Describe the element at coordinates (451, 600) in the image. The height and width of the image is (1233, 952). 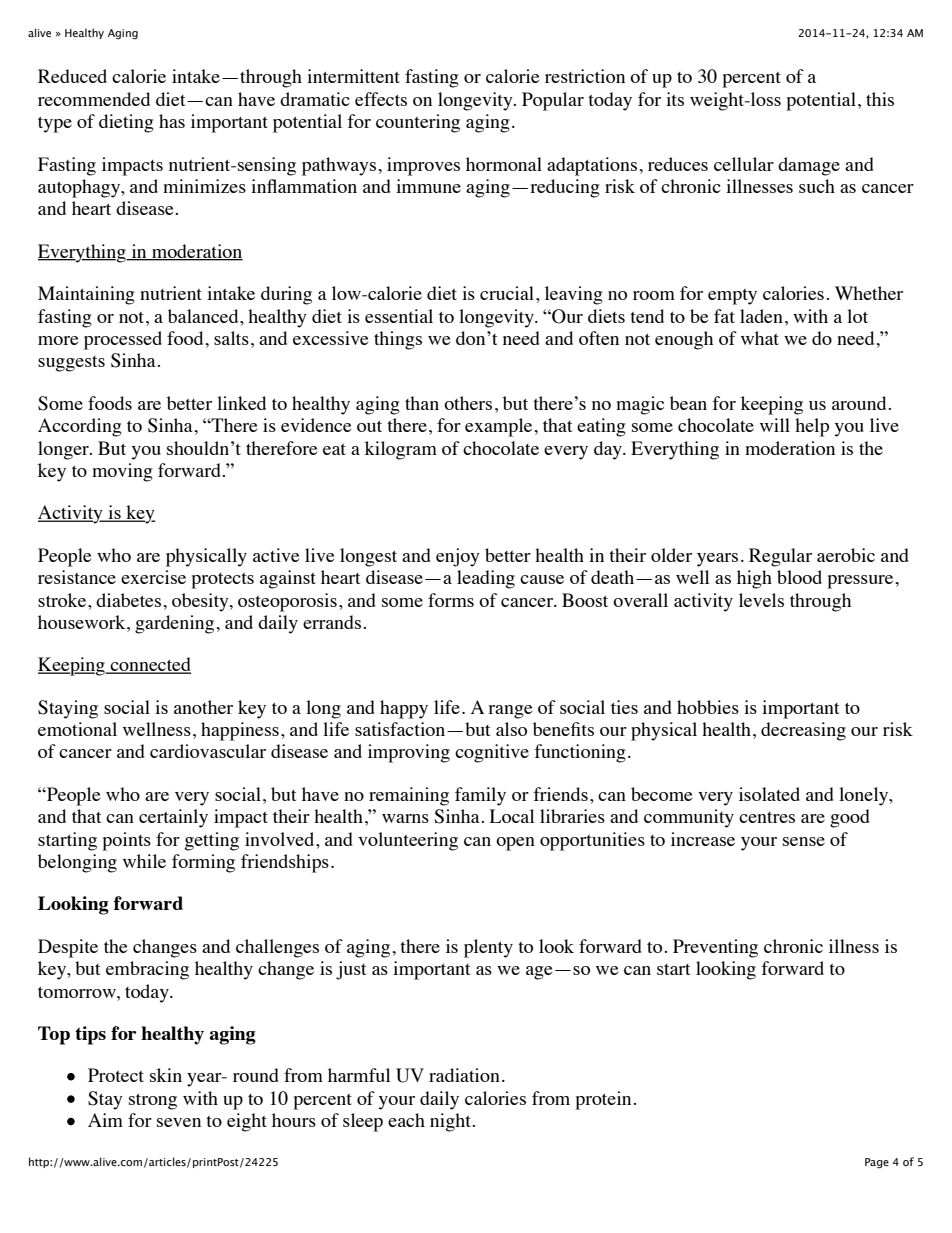
I see `forms` at that location.
